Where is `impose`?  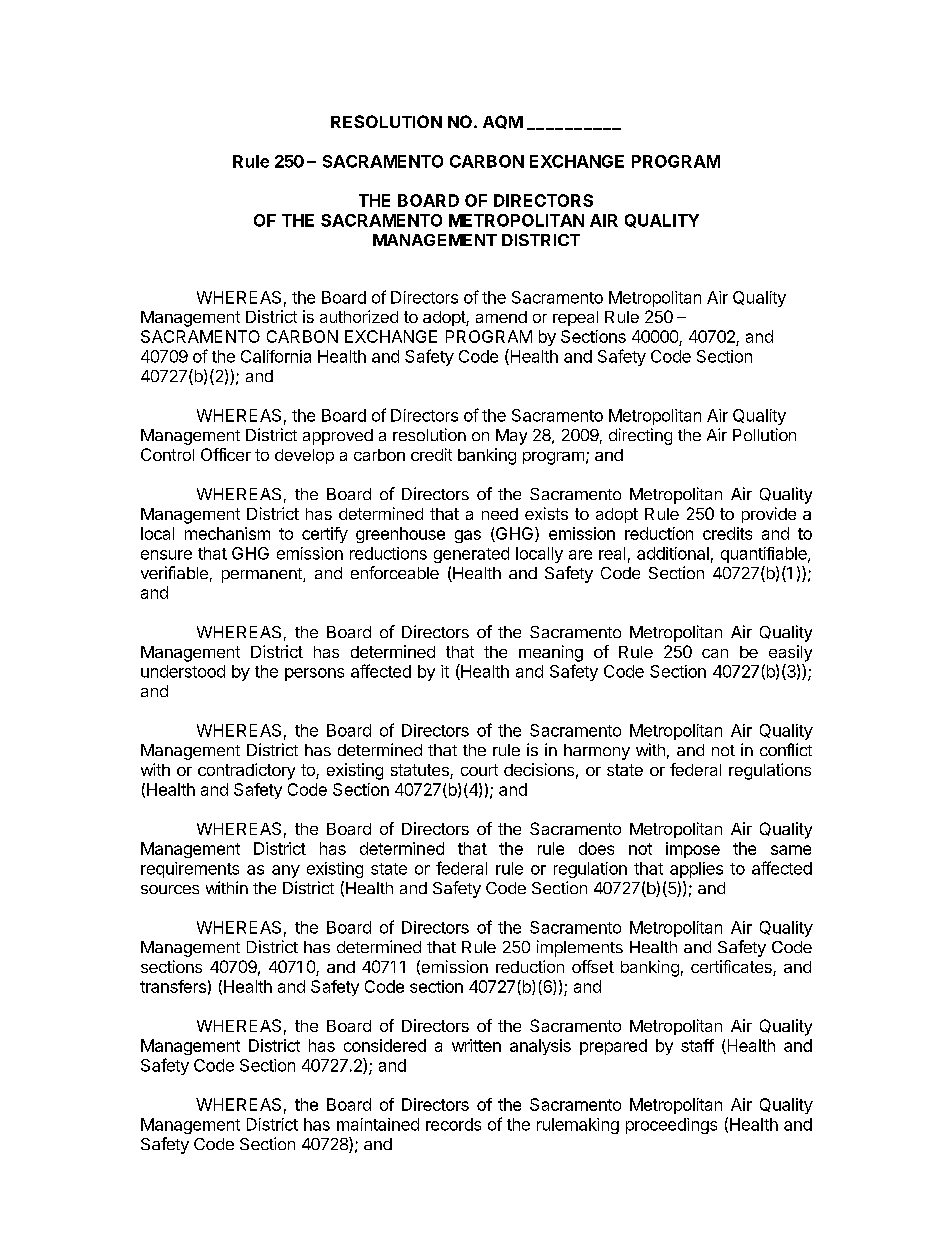
impose is located at coordinates (693, 850).
